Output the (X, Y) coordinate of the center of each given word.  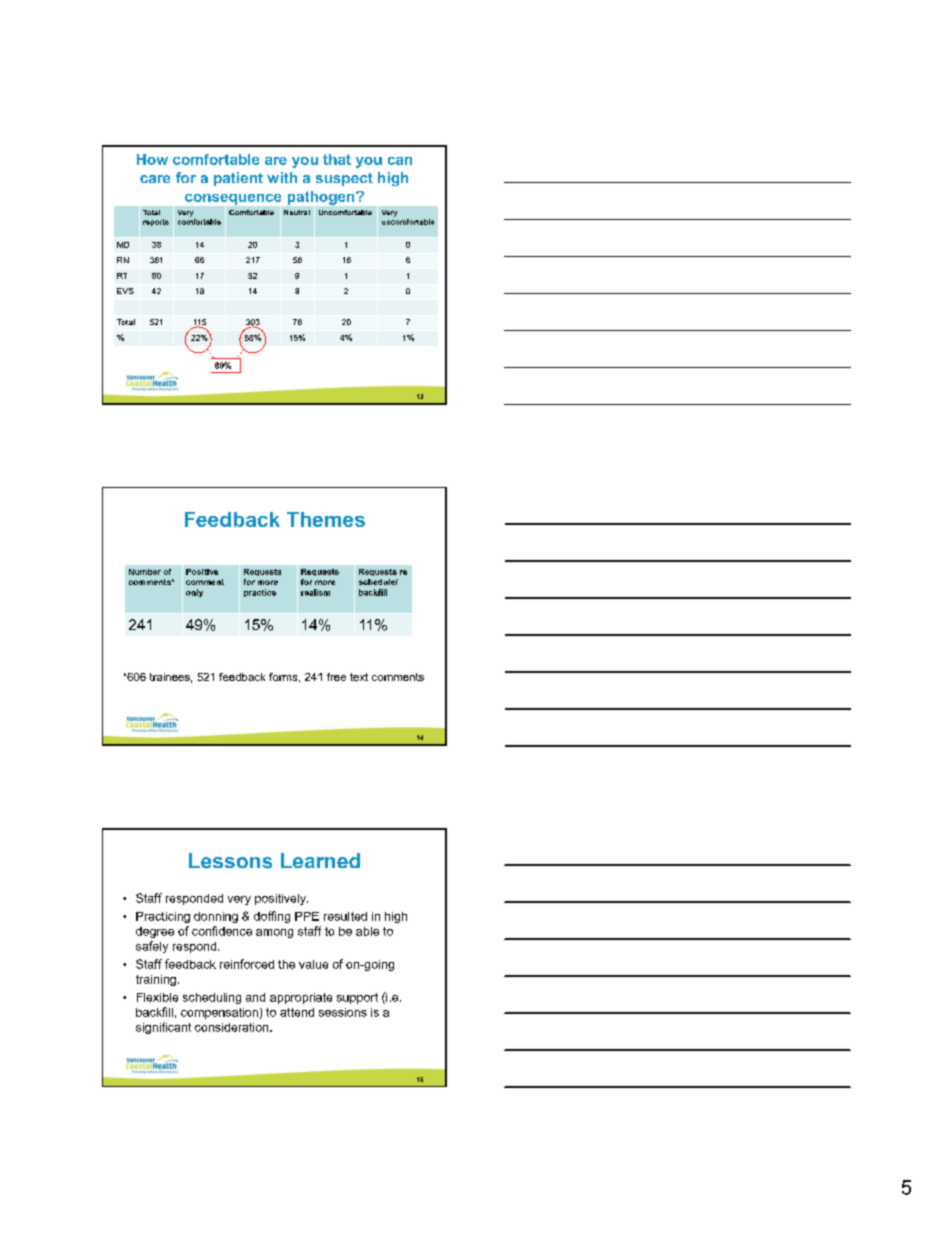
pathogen (322, 198)
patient (238, 179)
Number (145, 572)
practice (260, 593)
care (155, 179)
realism (315, 592)
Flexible (157, 997)
